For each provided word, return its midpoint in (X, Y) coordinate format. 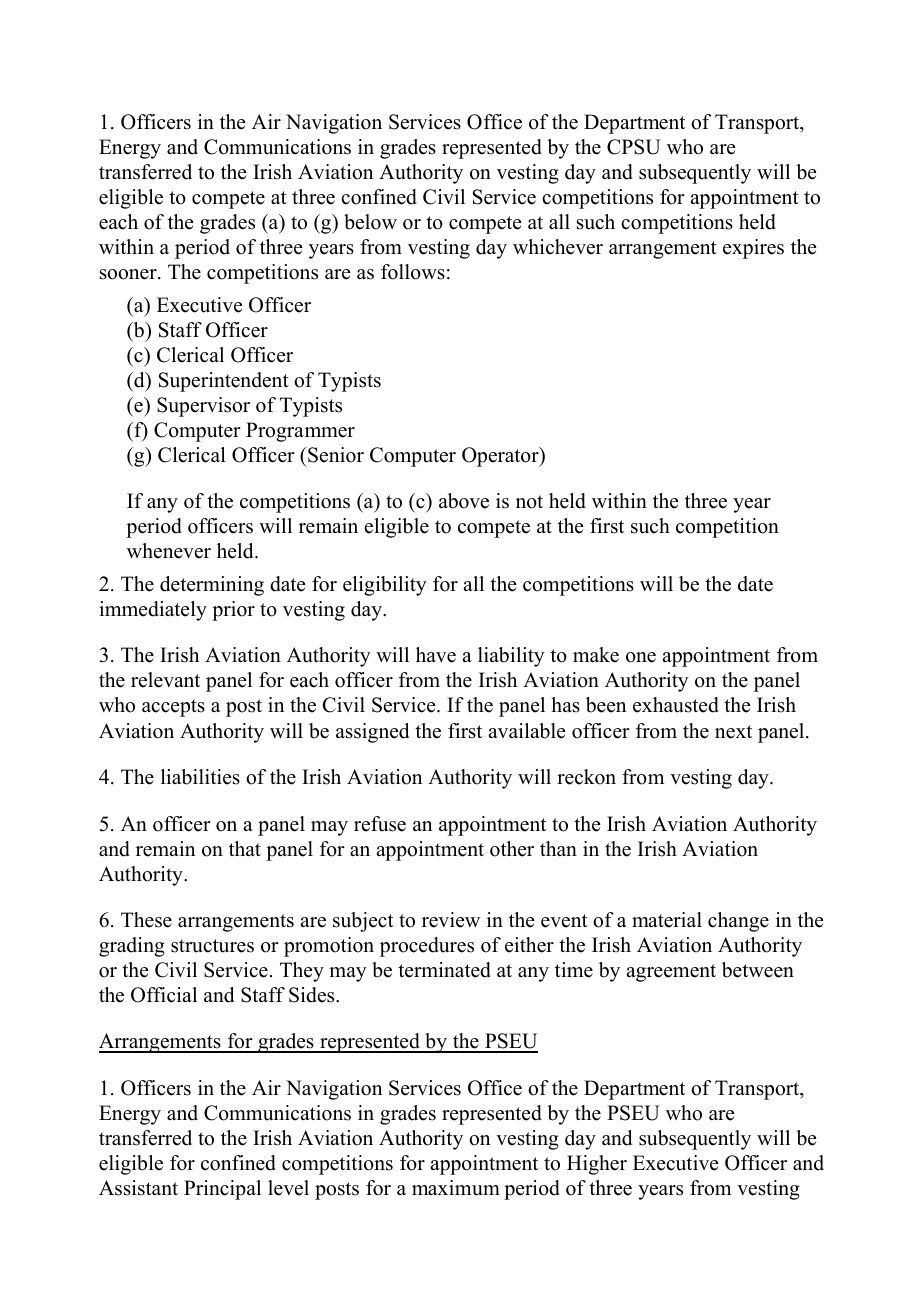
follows (413, 272)
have (436, 655)
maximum (456, 1188)
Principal (222, 1190)
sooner (129, 274)
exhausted (676, 705)
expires (753, 249)
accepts (173, 708)
